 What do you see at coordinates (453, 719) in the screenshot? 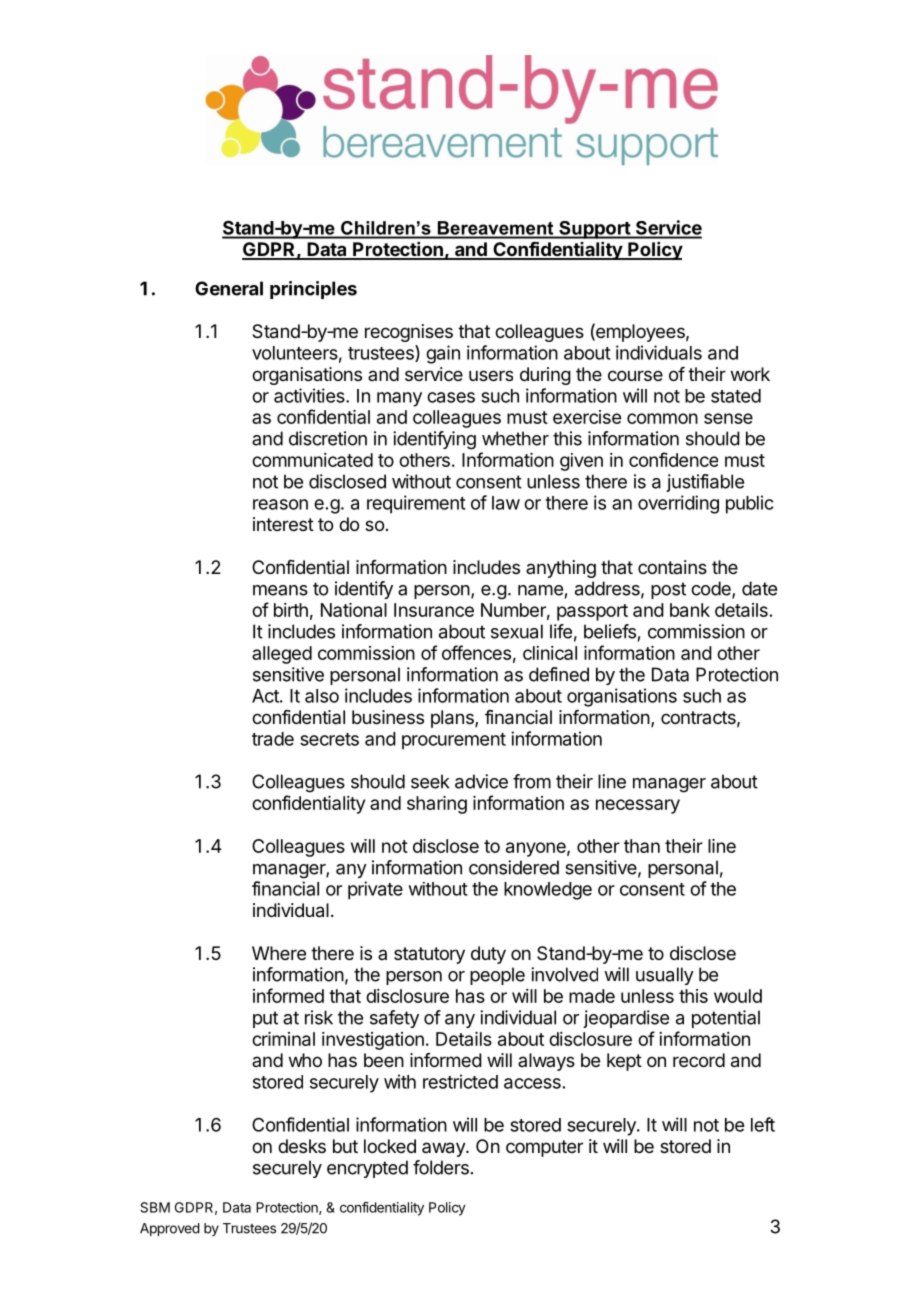
I see `plans` at bounding box center [453, 719].
